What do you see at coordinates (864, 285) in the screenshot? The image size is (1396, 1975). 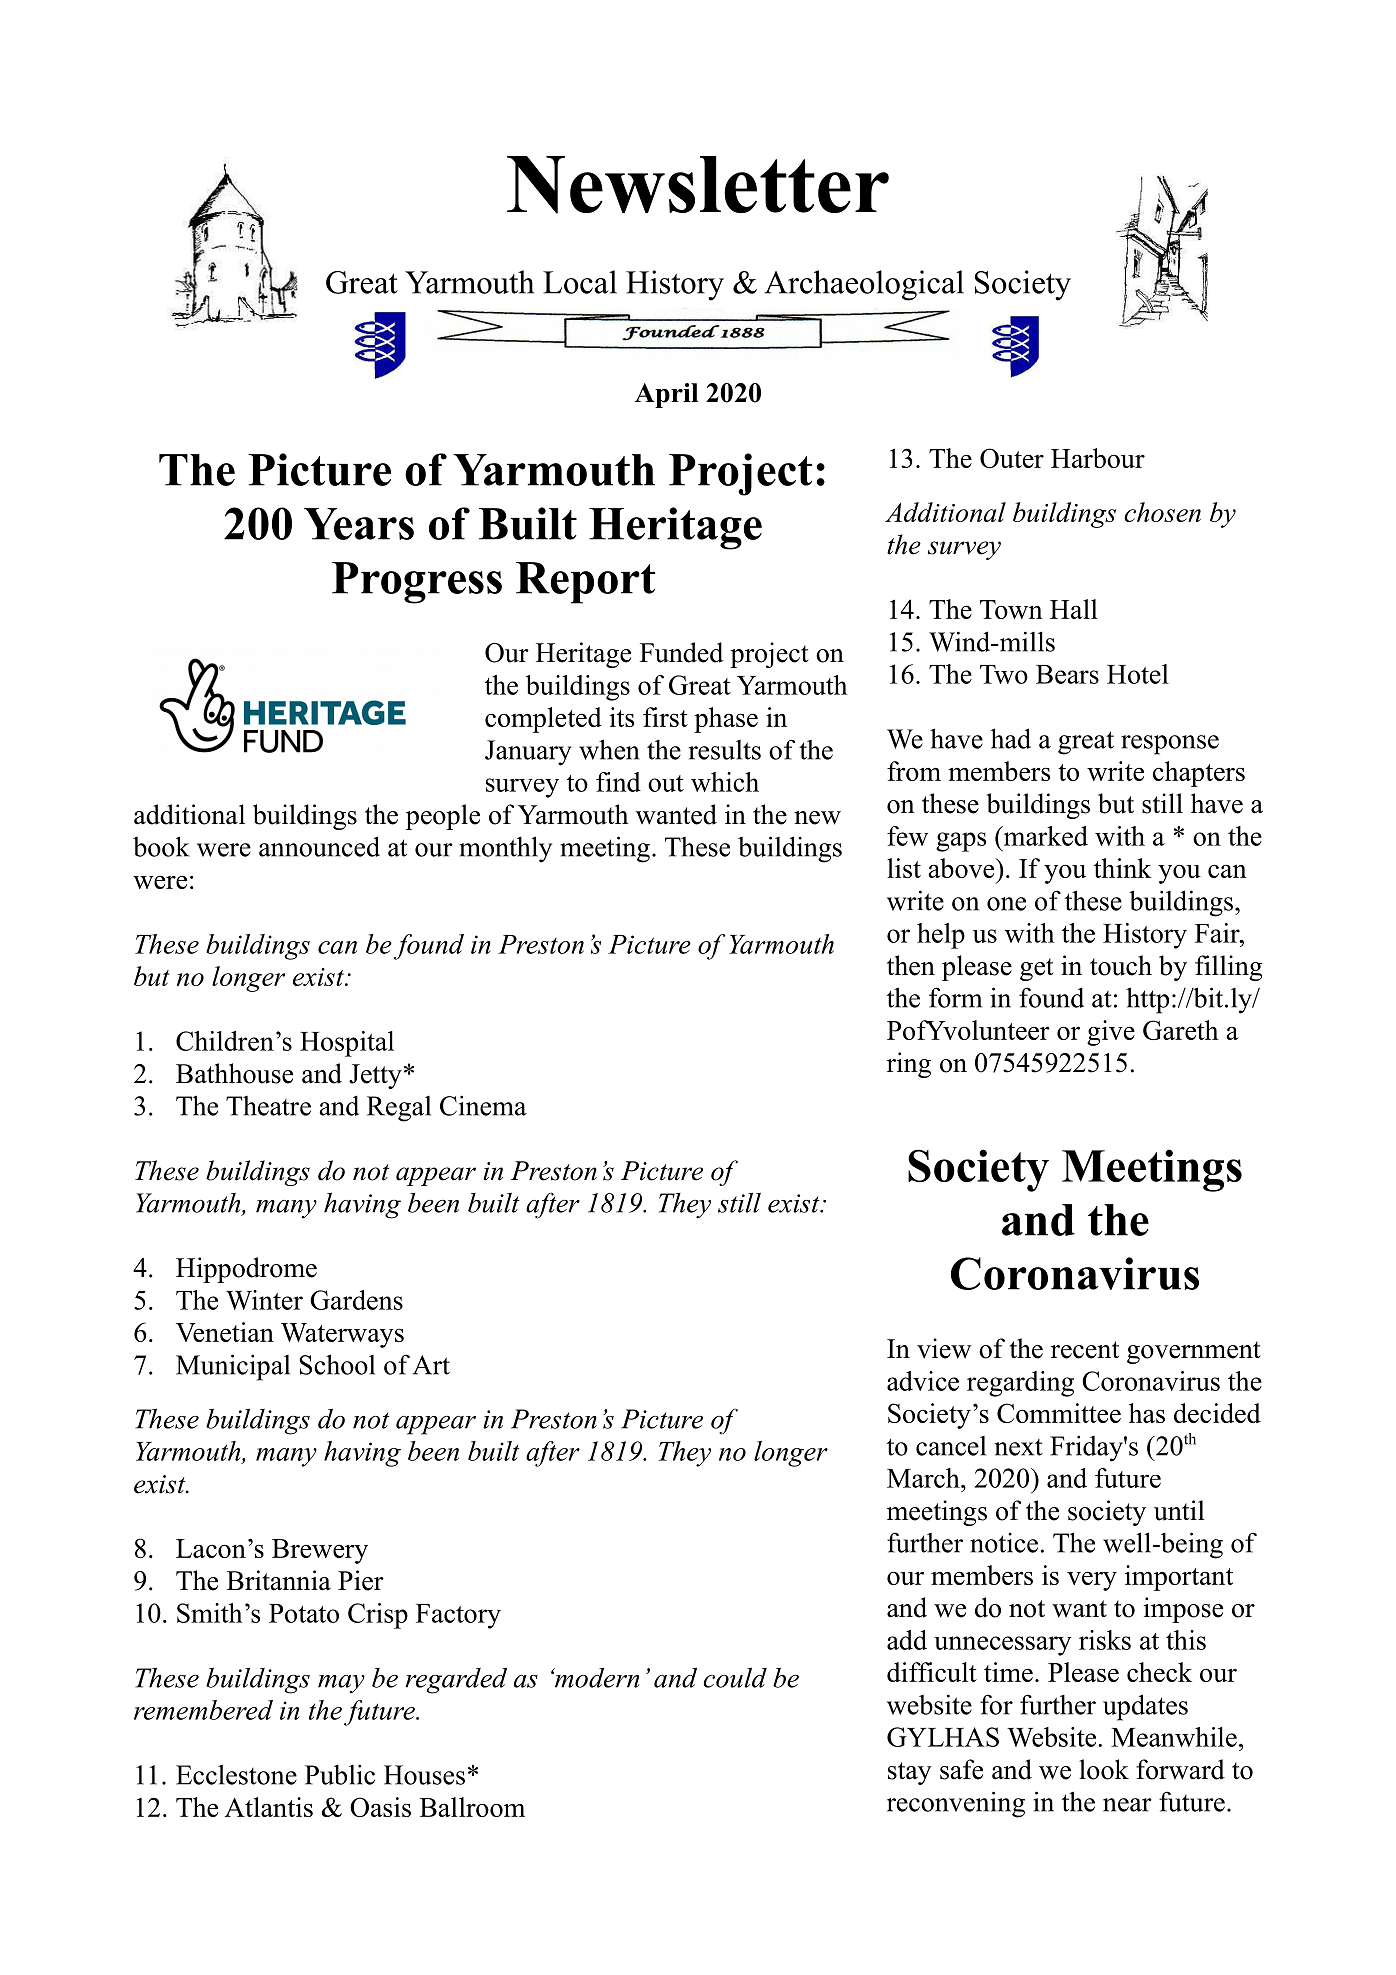 I see `Archaeological` at bounding box center [864, 285].
